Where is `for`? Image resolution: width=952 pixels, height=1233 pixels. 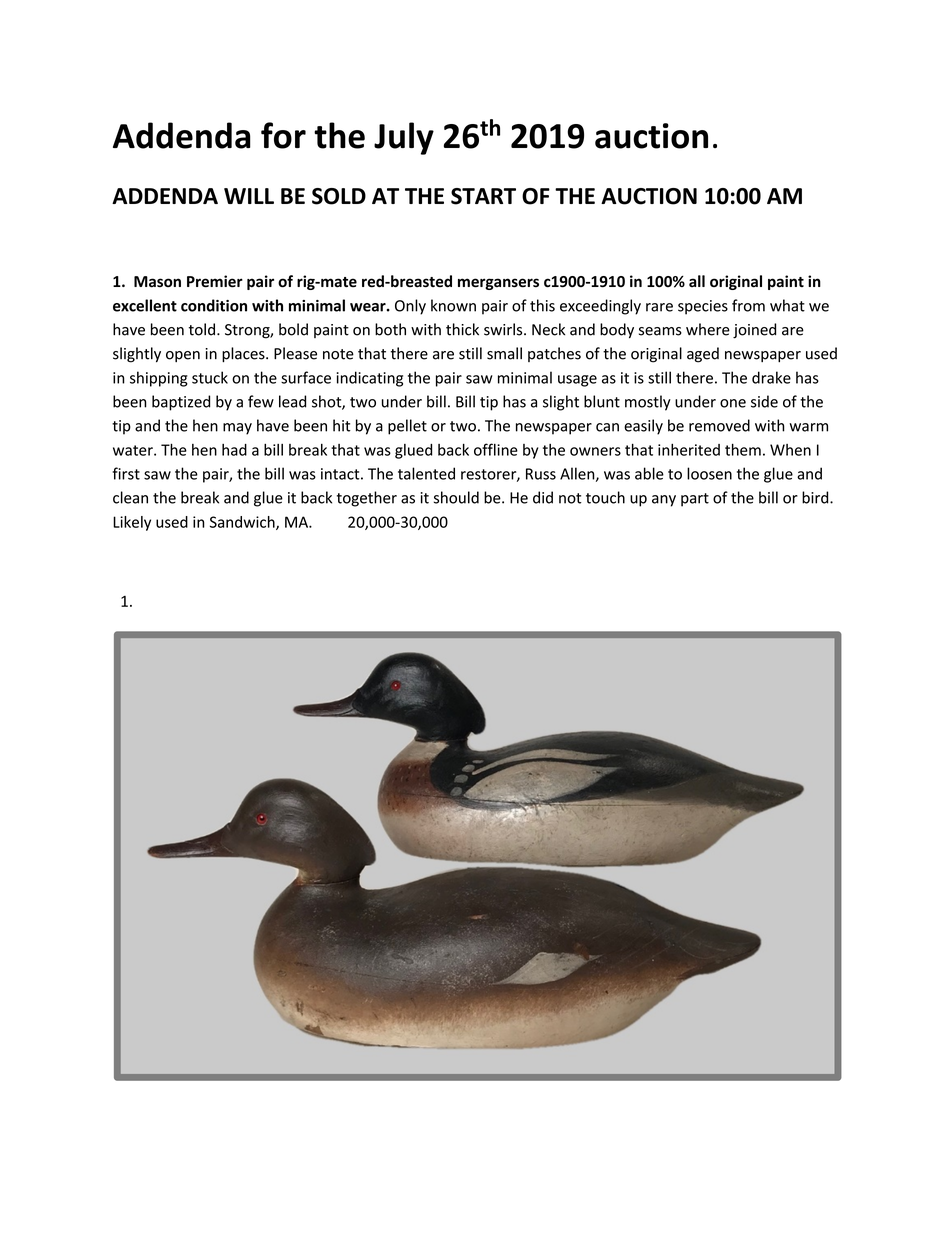 for is located at coordinates (283, 135).
